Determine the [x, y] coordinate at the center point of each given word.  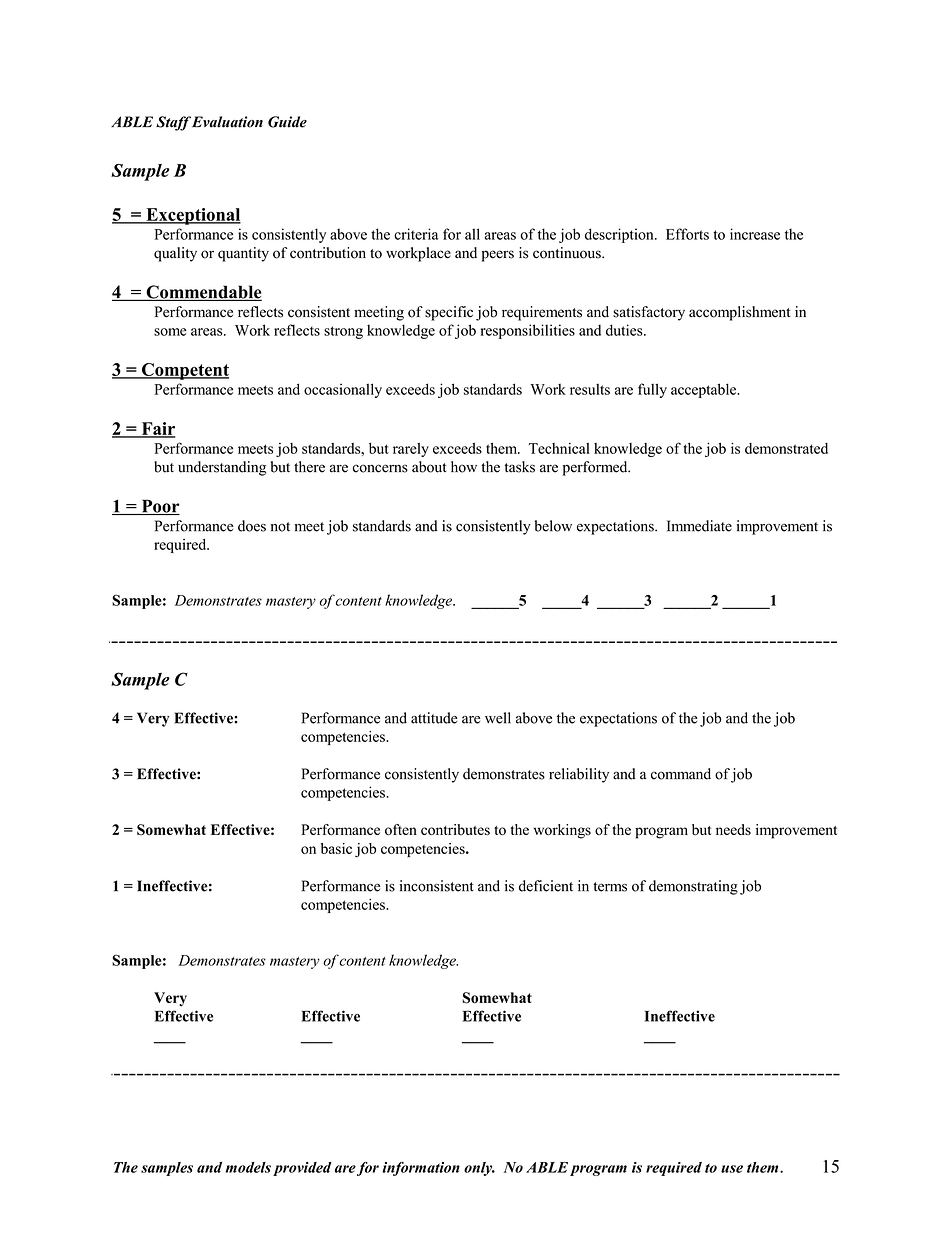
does [252, 526]
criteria [416, 234]
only [479, 1169]
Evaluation [227, 122]
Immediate [699, 526]
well [498, 718]
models [248, 1167]
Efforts [687, 234]
